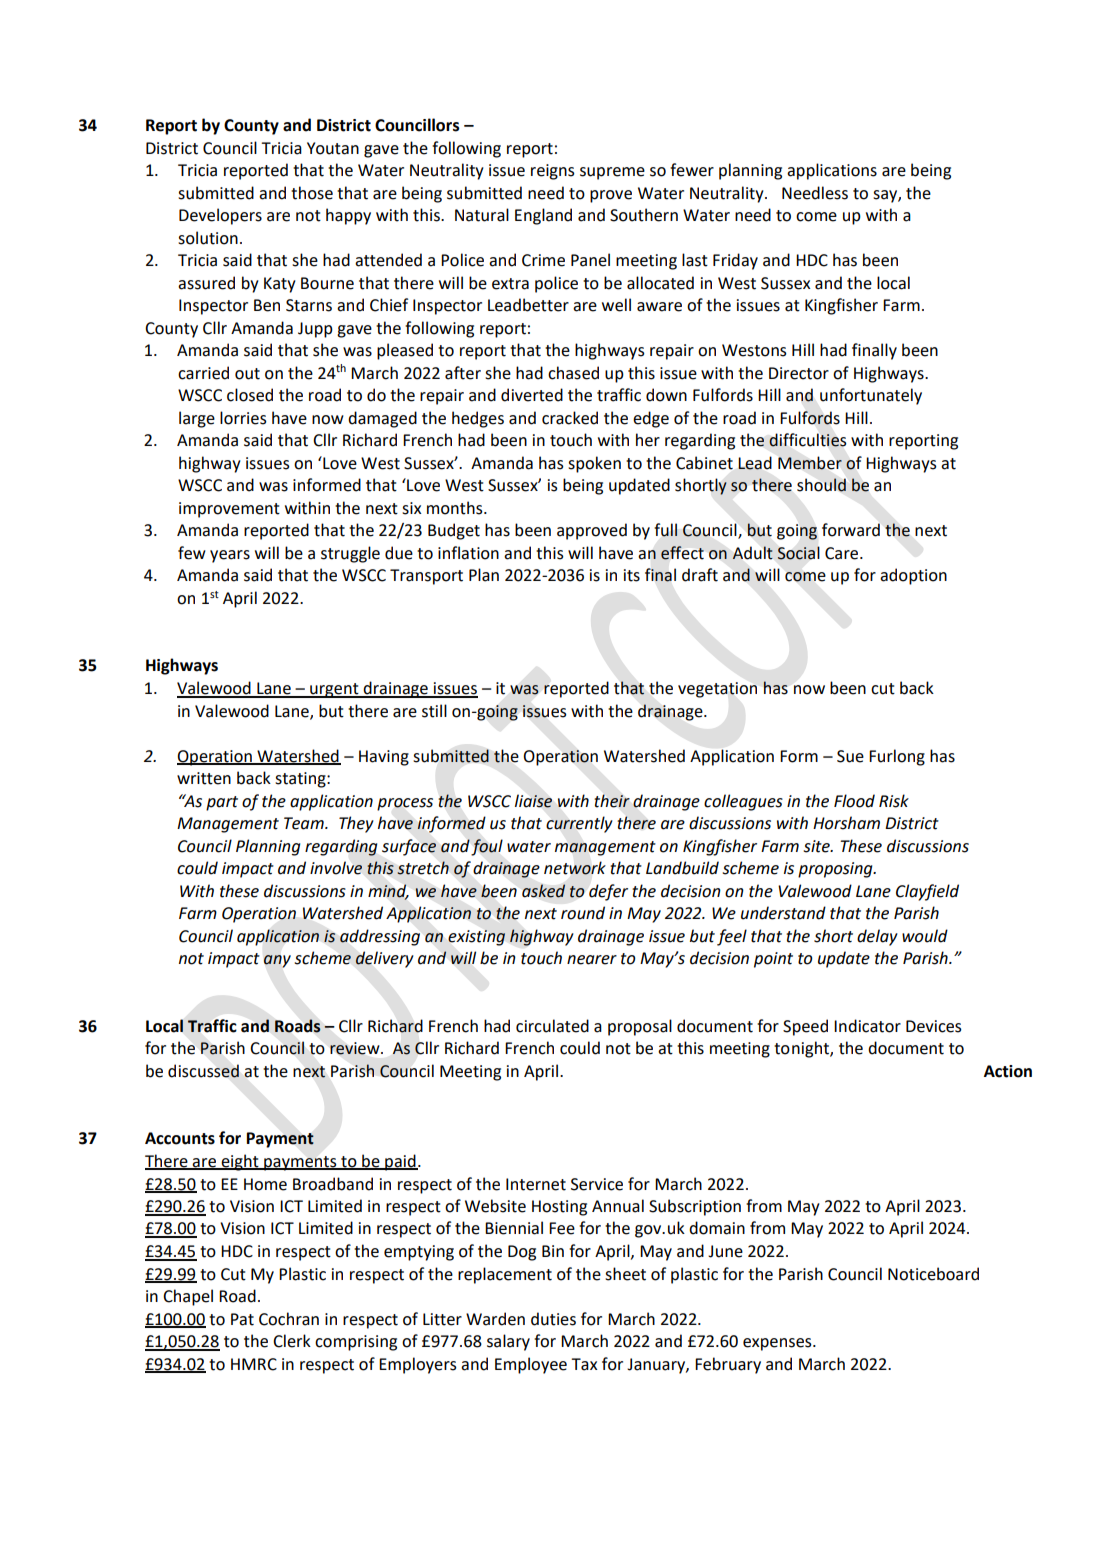 This screenshot has width=1098, height=1553. What do you see at coordinates (925, 936) in the screenshot?
I see `would` at bounding box center [925, 936].
